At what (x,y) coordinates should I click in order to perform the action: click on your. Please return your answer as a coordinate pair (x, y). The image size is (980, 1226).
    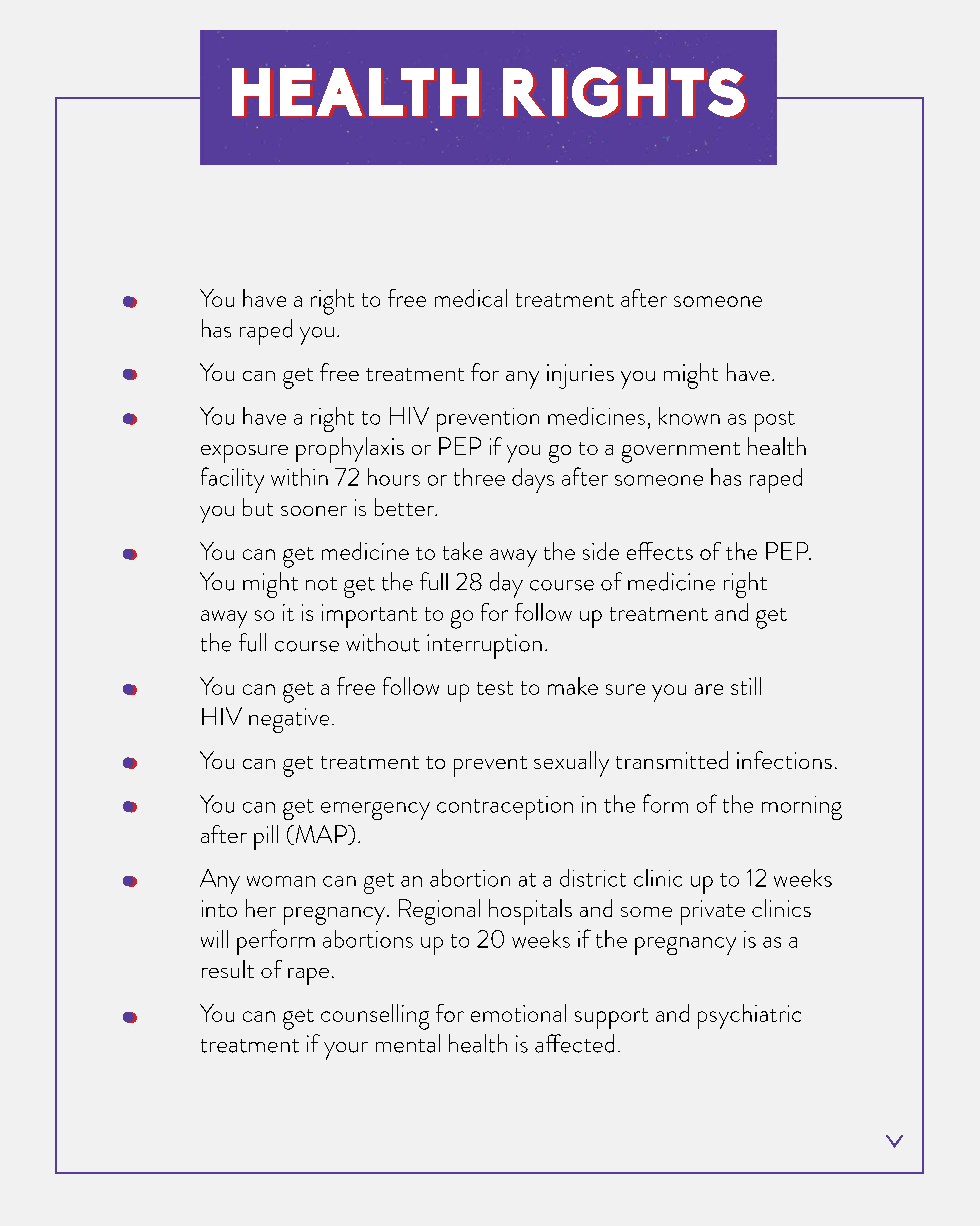
    Looking at the image, I should click on (346, 1051).
